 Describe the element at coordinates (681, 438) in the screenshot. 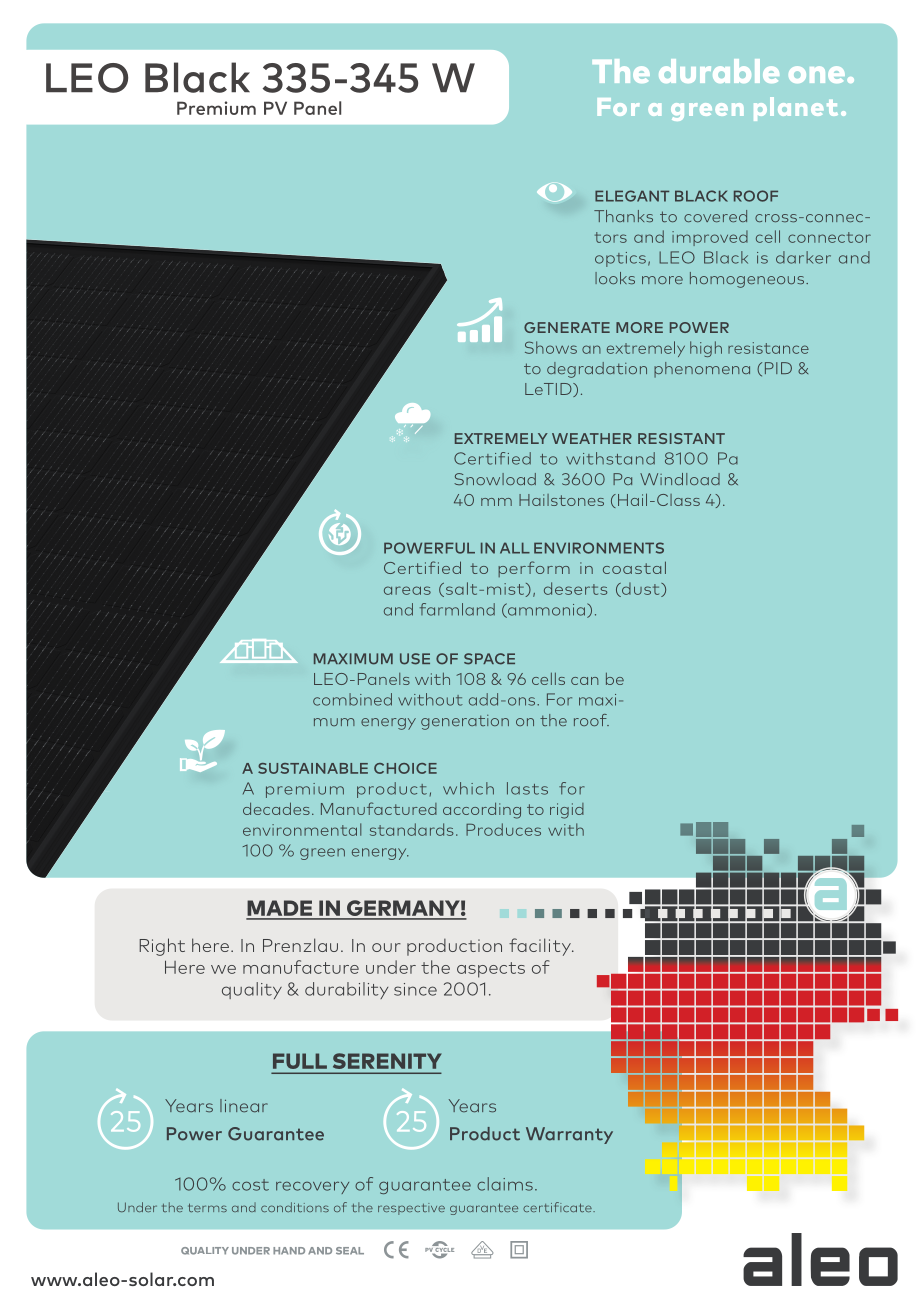

I see `RESISTANT` at that location.
